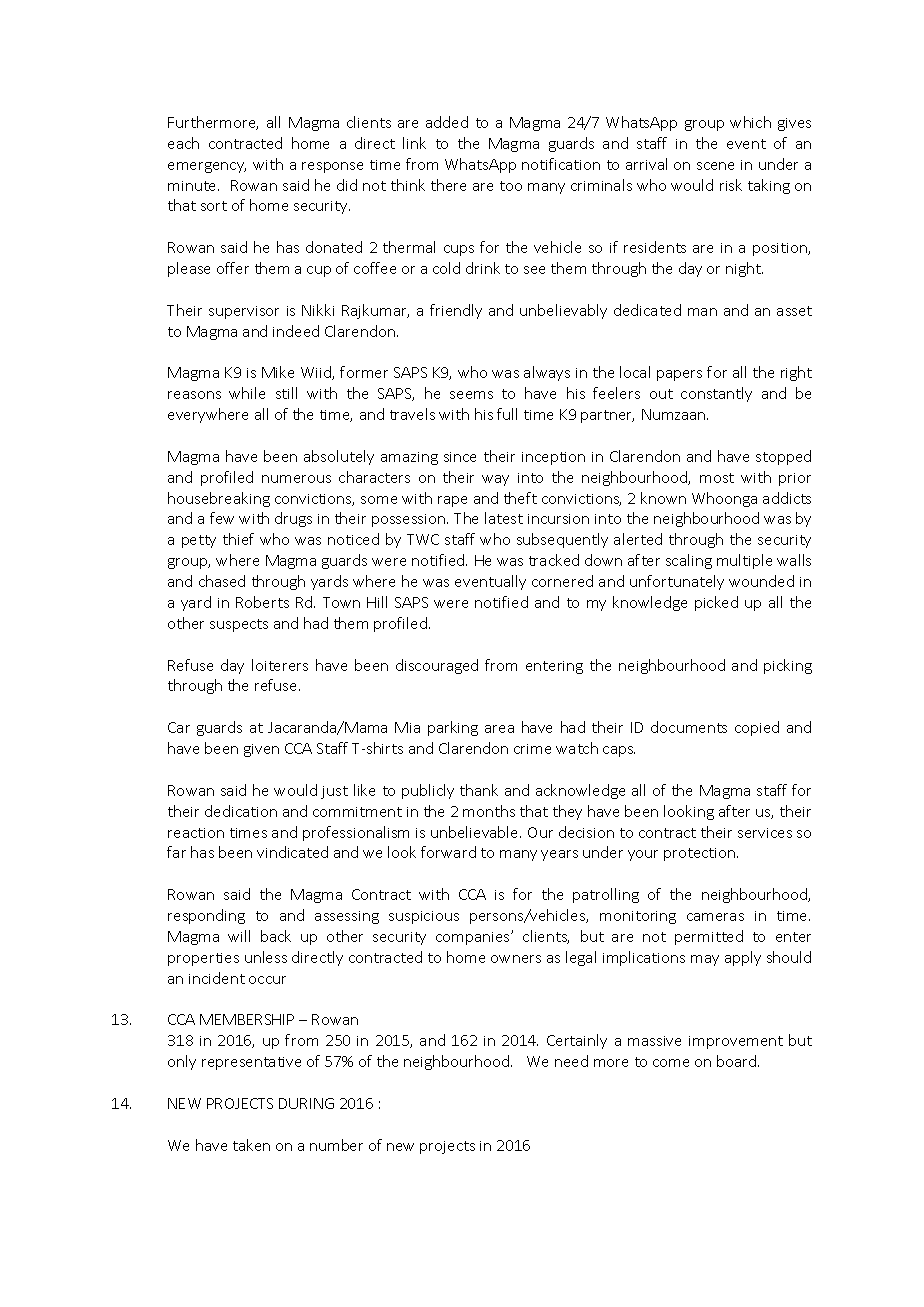 The width and height of the screenshot is (924, 1307). I want to click on while, so click(247, 393).
